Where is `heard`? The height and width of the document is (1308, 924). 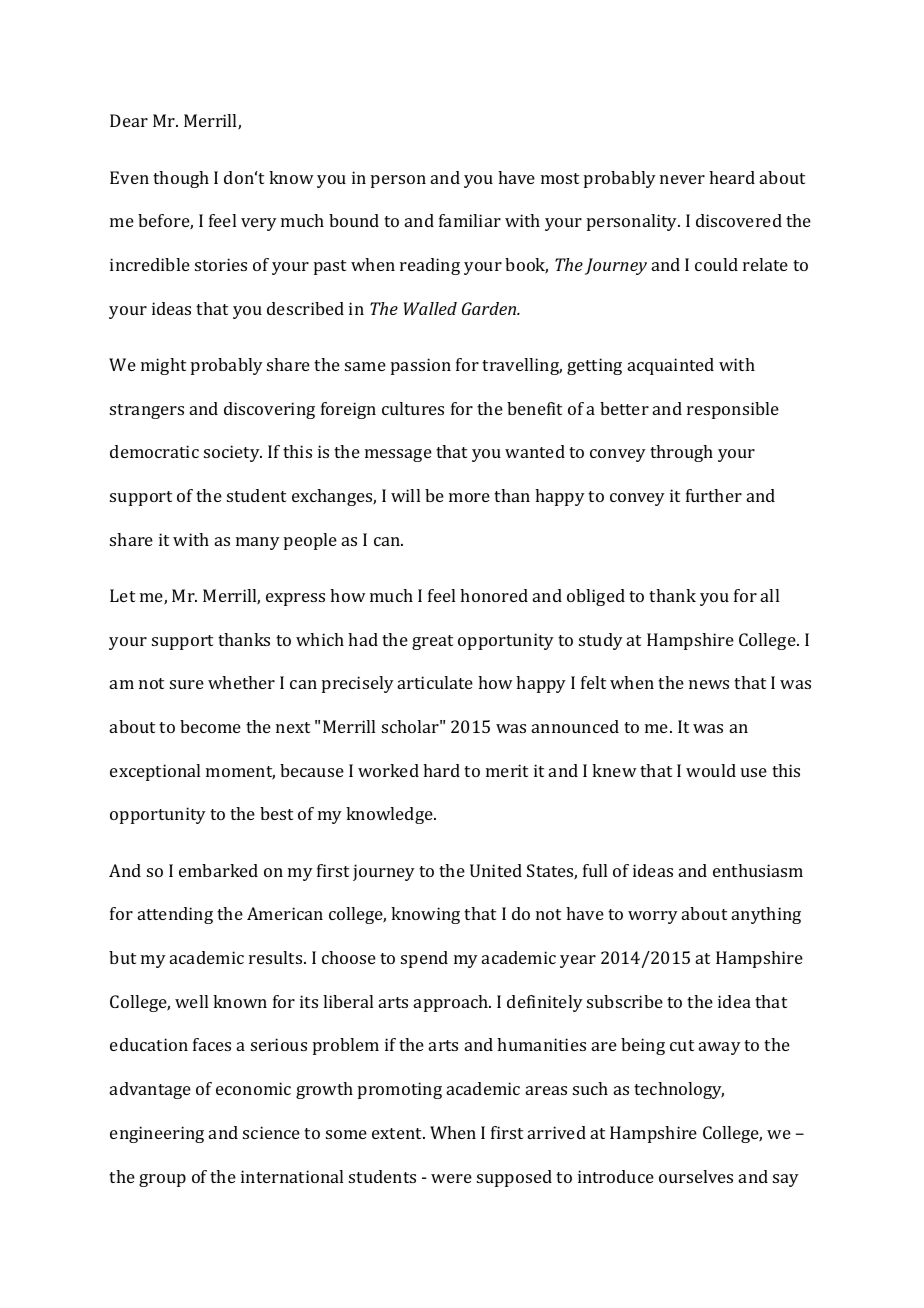 heard is located at coordinates (732, 177).
